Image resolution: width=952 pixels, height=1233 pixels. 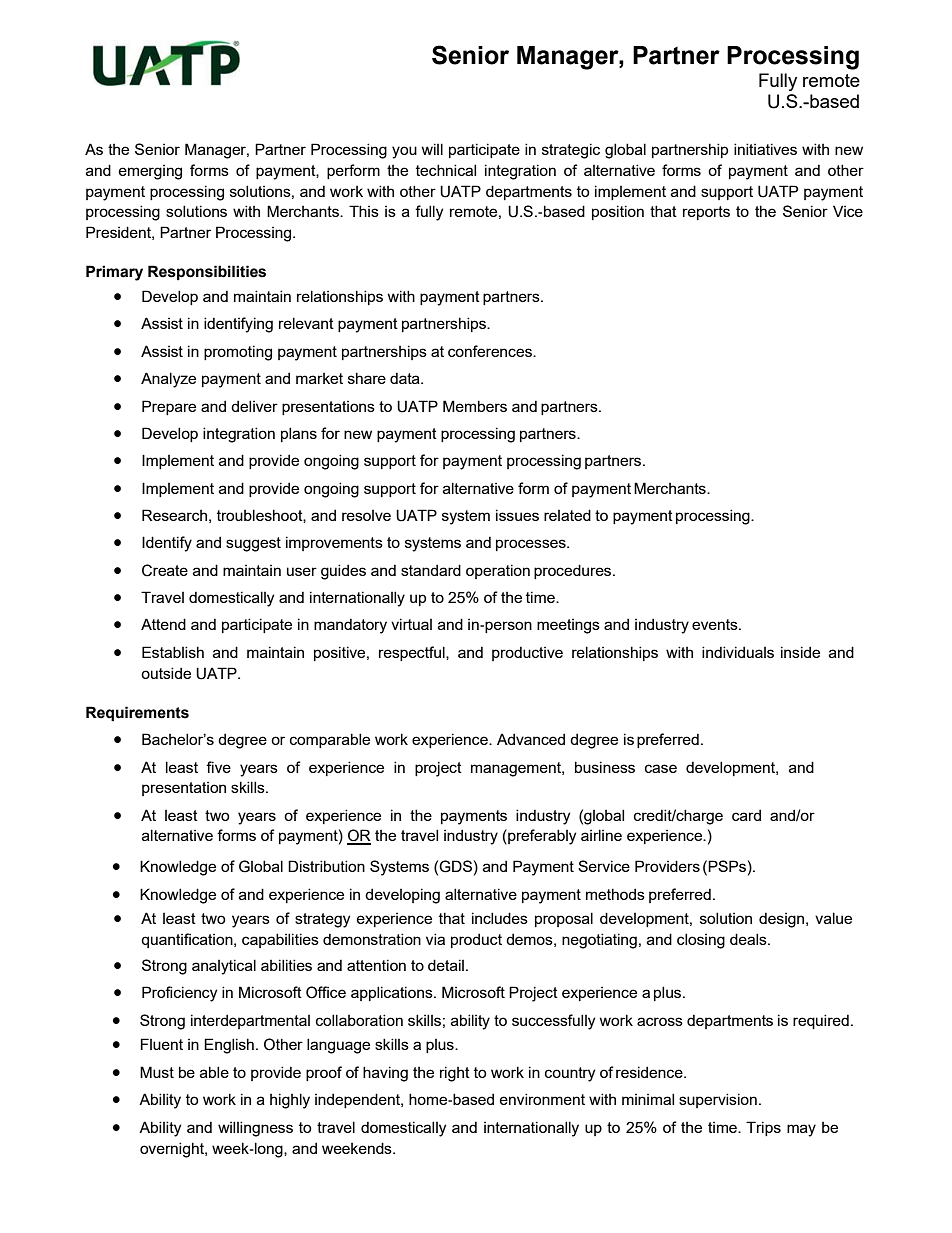 What do you see at coordinates (150, 172) in the screenshot?
I see `emerging` at bounding box center [150, 172].
